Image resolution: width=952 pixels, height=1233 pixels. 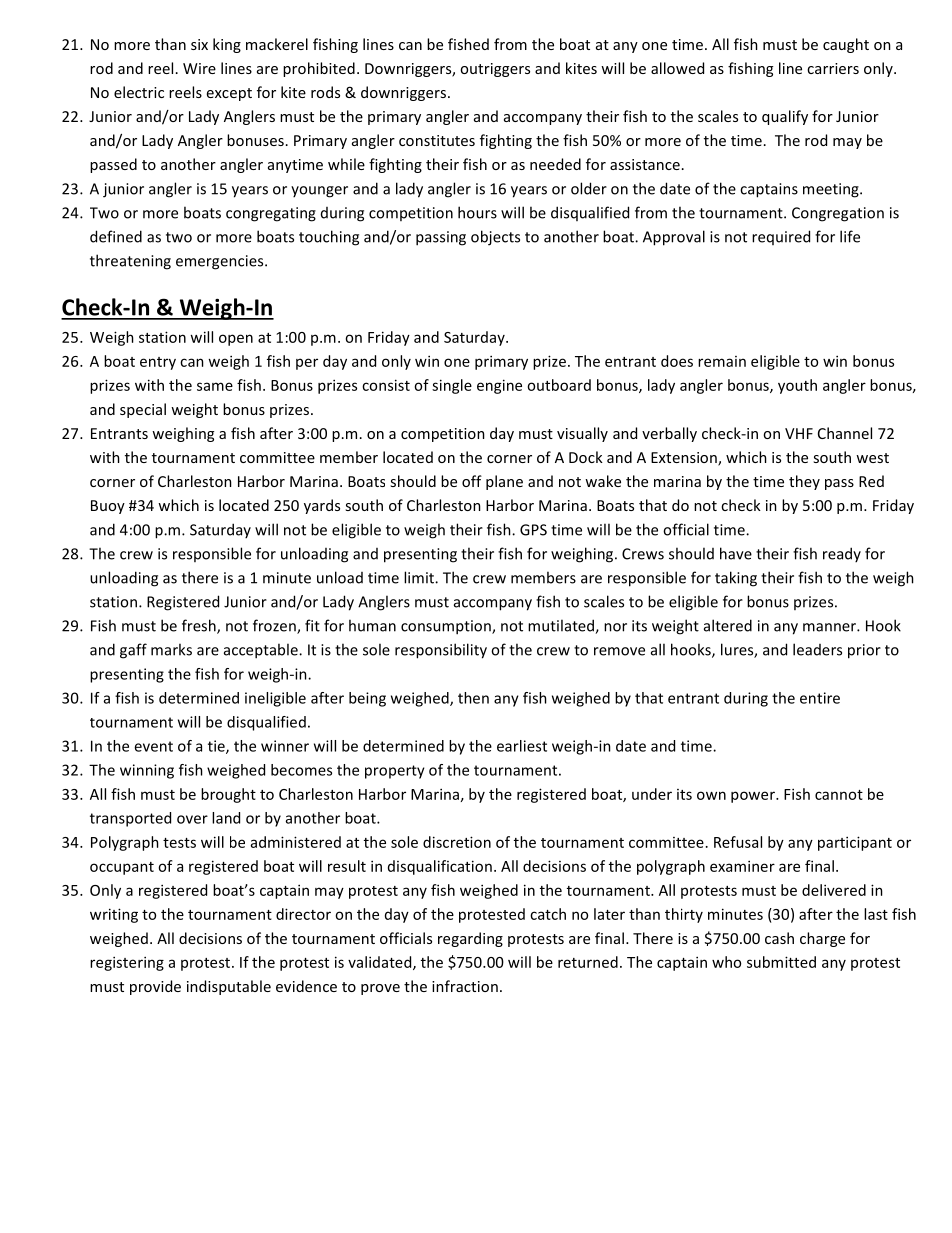 What do you see at coordinates (781, 962) in the page?
I see `submitted` at bounding box center [781, 962].
